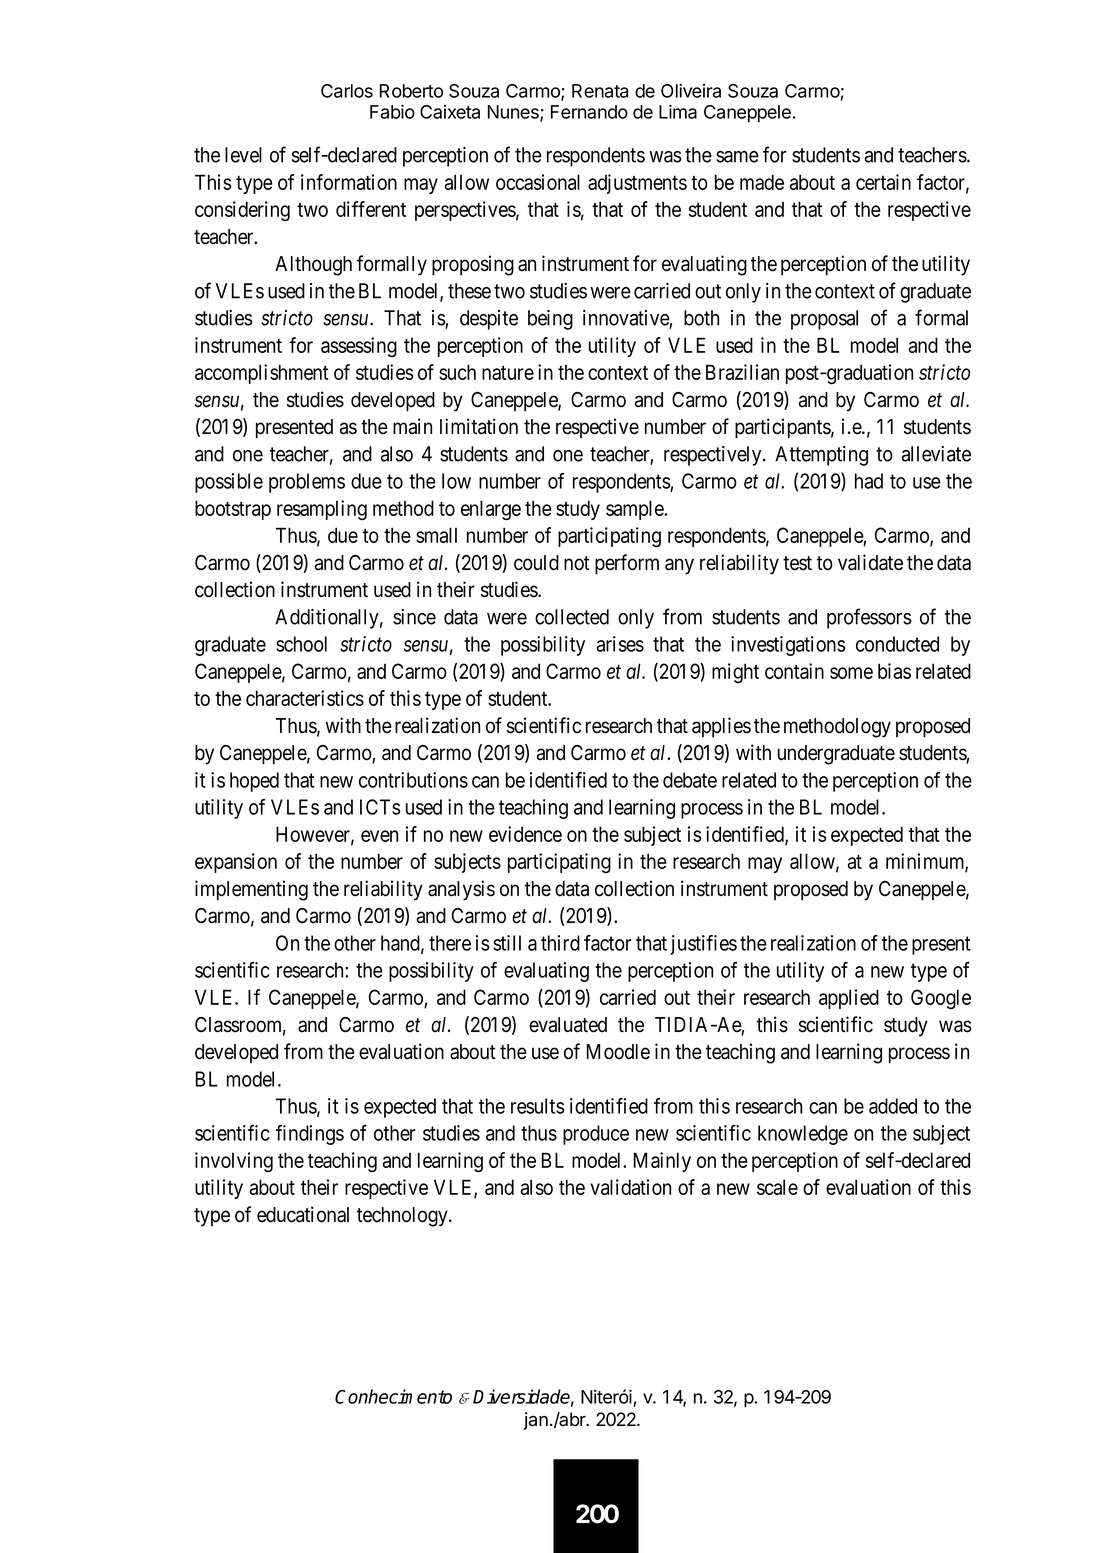 Image resolution: width=1100 pixels, height=1553 pixels. What do you see at coordinates (851, 673) in the page?
I see `some` at bounding box center [851, 673].
